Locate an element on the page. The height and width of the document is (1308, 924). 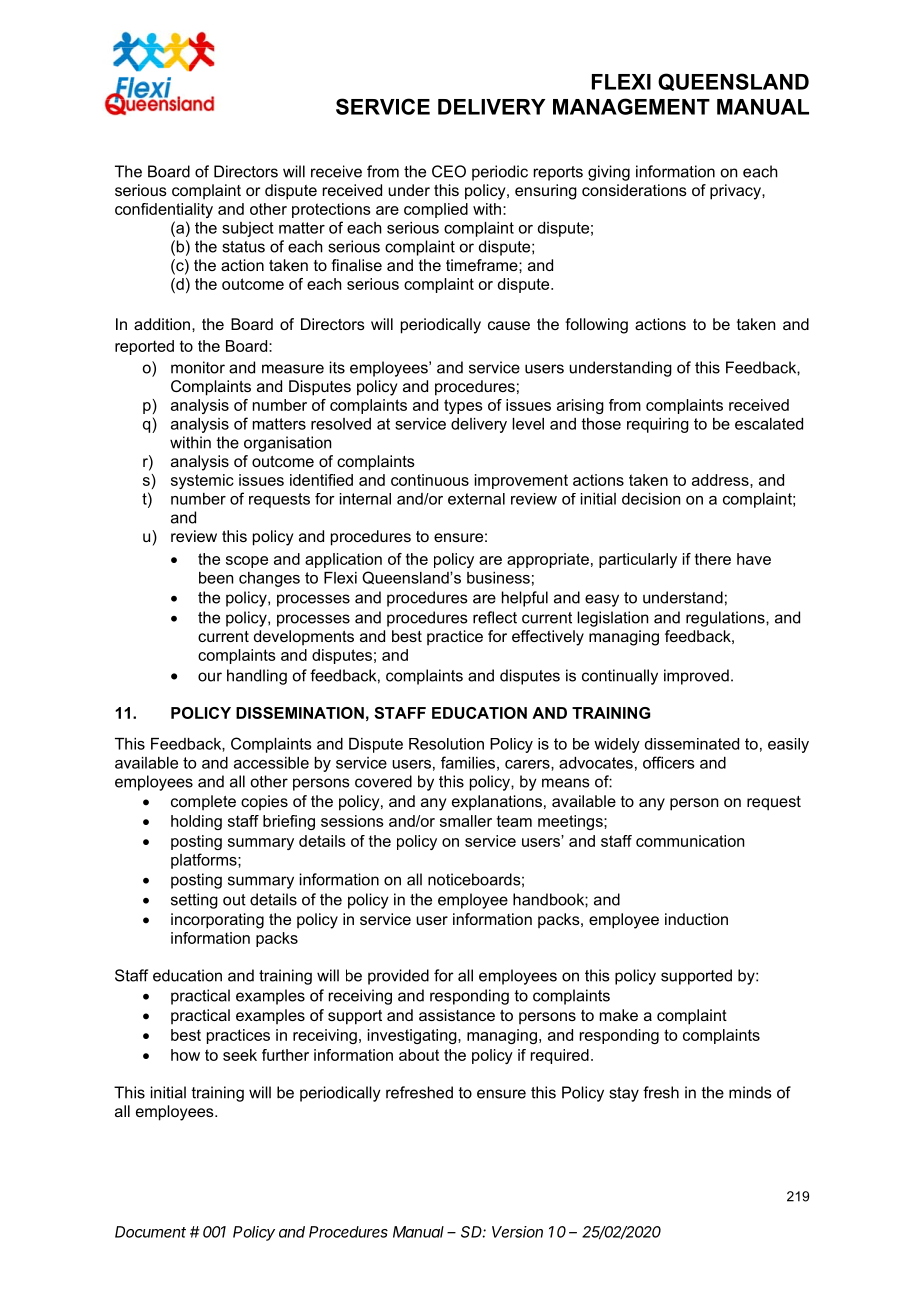
improved is located at coordinates (696, 677).
